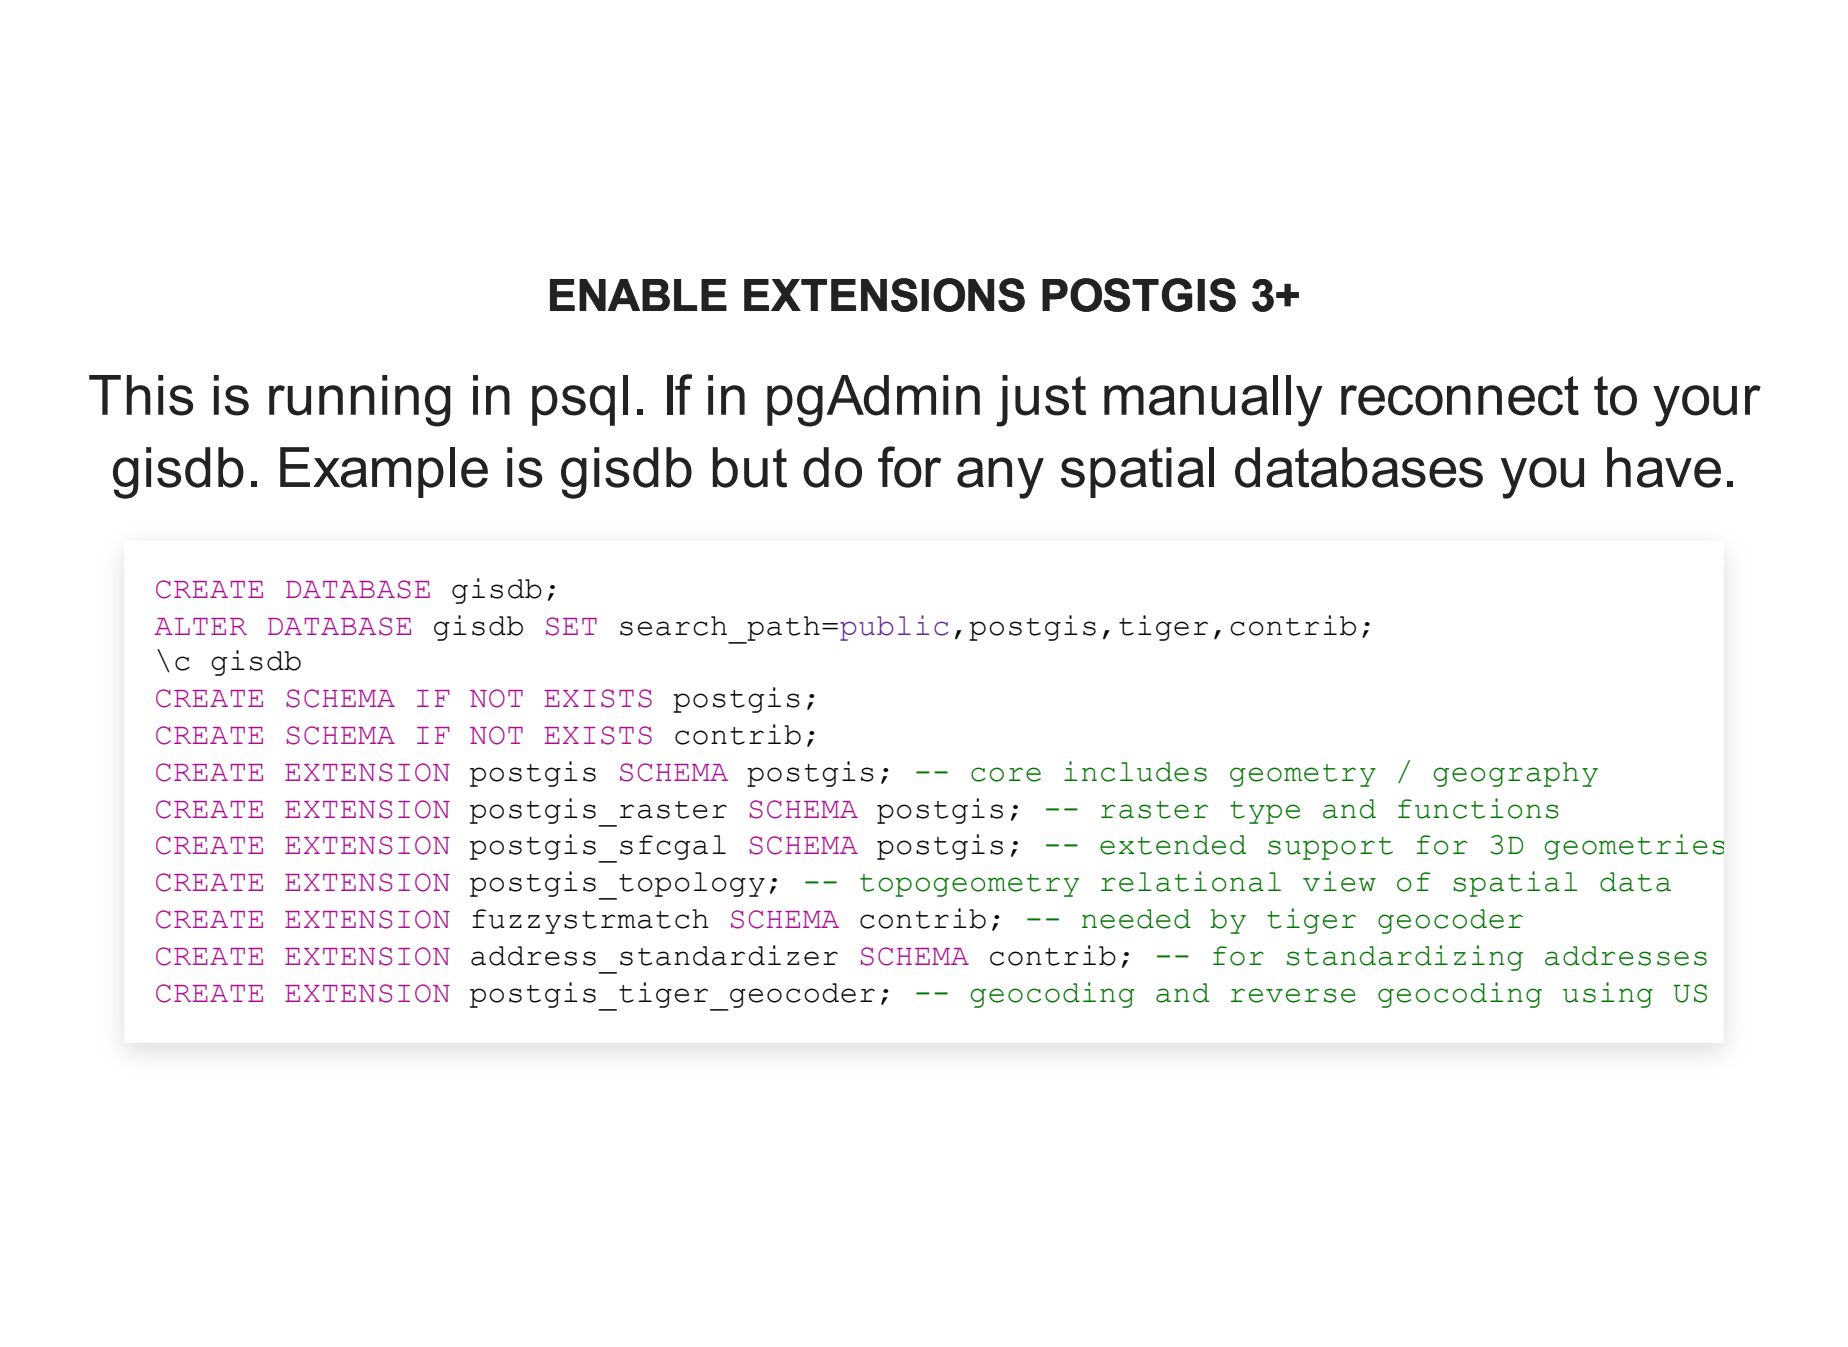 Image resolution: width=1848 pixels, height=1347 pixels. What do you see at coordinates (200, 626) in the screenshot?
I see `ALTER` at bounding box center [200, 626].
